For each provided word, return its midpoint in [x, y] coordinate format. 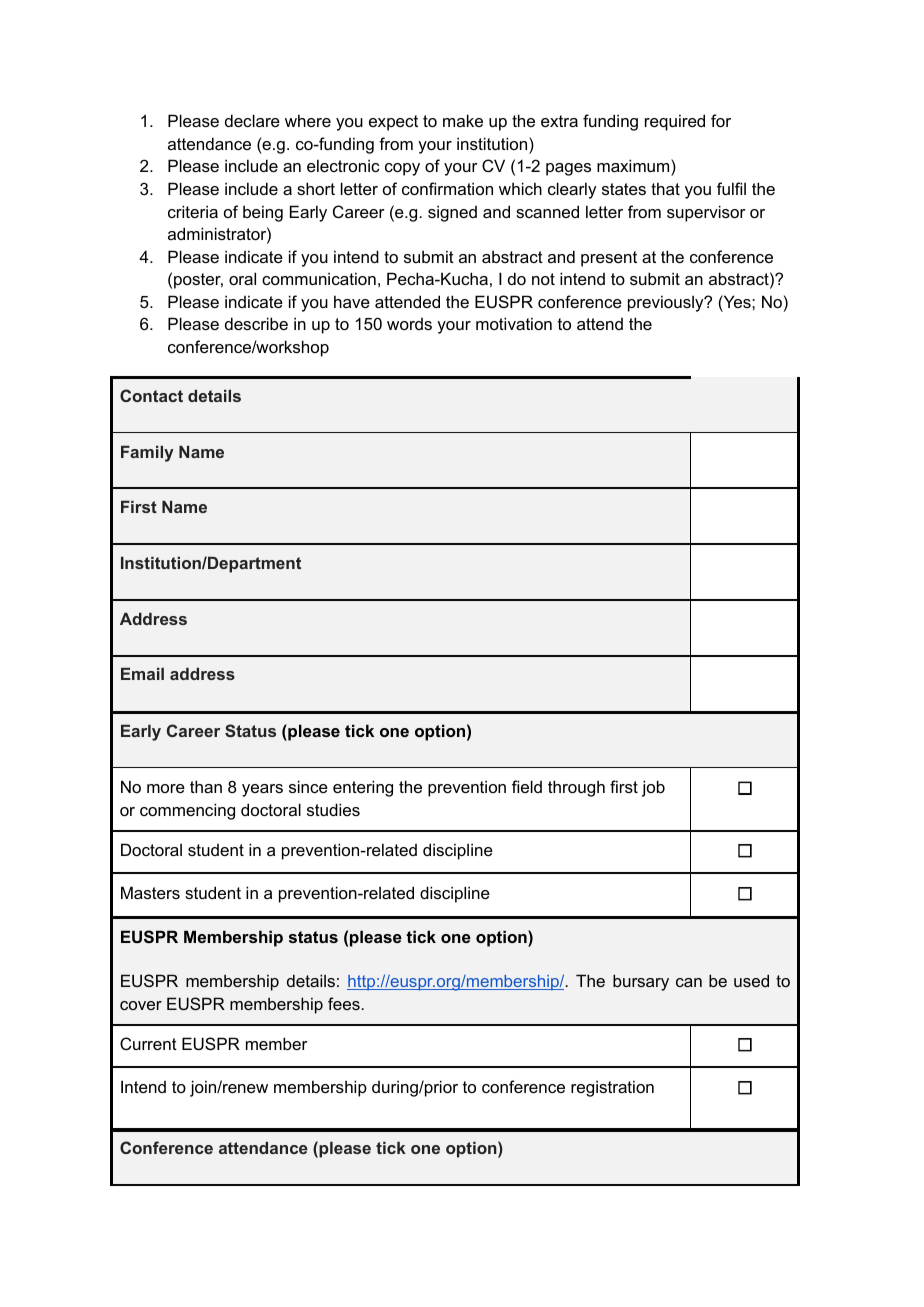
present [609, 259]
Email [142, 674]
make [463, 120]
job [653, 788]
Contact [151, 395]
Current [148, 1043]
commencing [187, 811]
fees [345, 1003]
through [576, 788]
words [409, 324]
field [527, 786]
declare [252, 120]
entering [363, 788]
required [675, 122]
